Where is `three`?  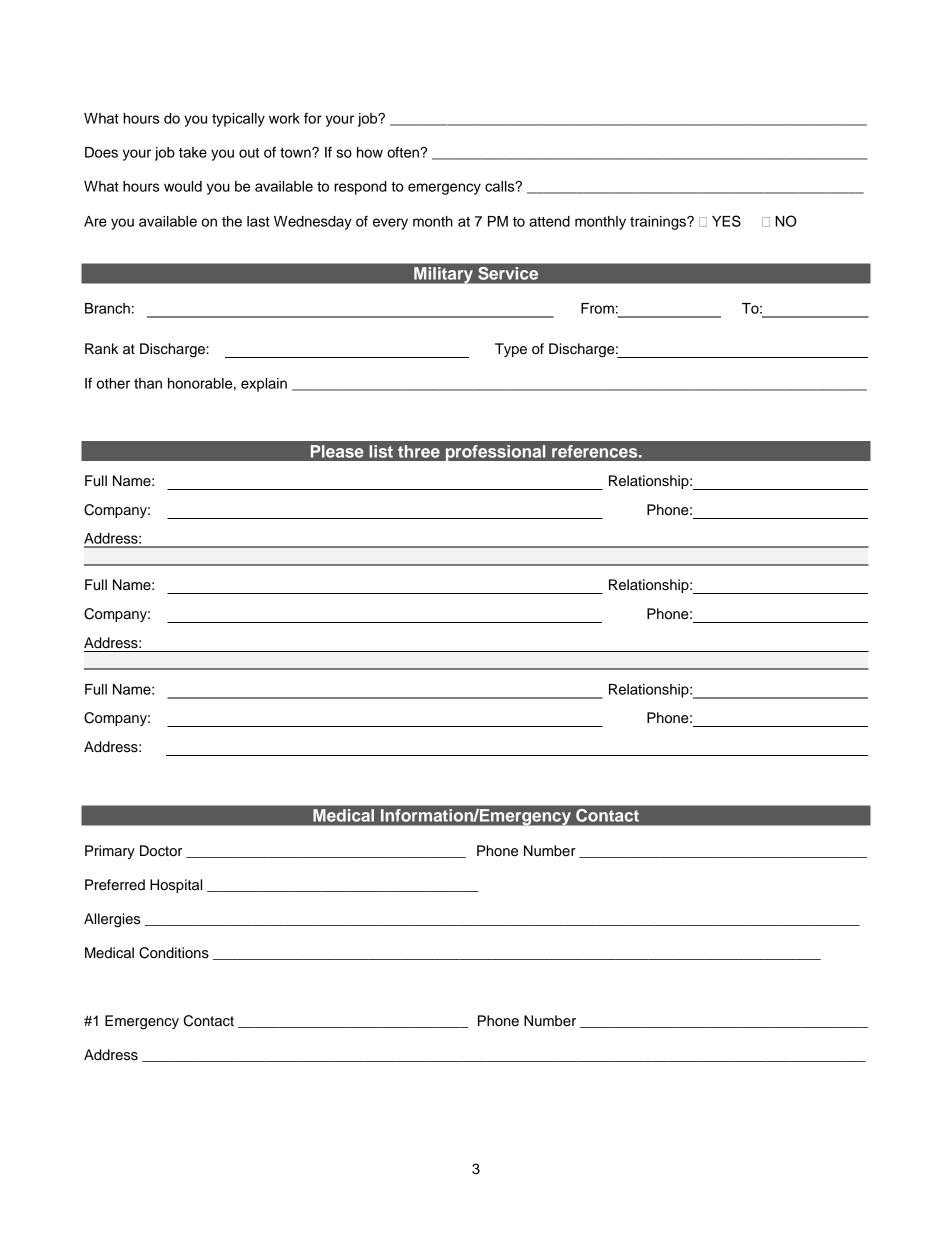 three is located at coordinates (419, 451).
